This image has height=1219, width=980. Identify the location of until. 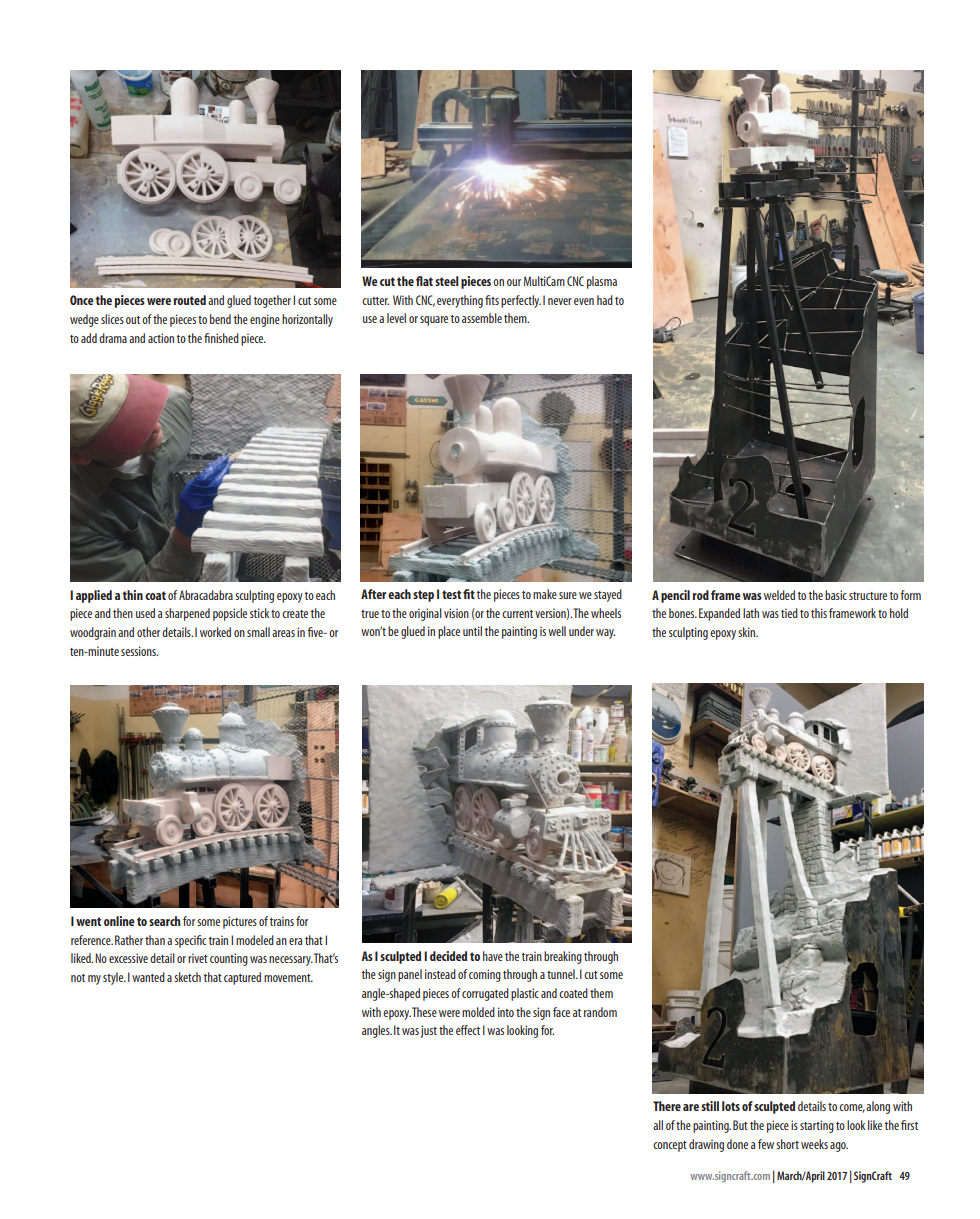
(472, 631).
